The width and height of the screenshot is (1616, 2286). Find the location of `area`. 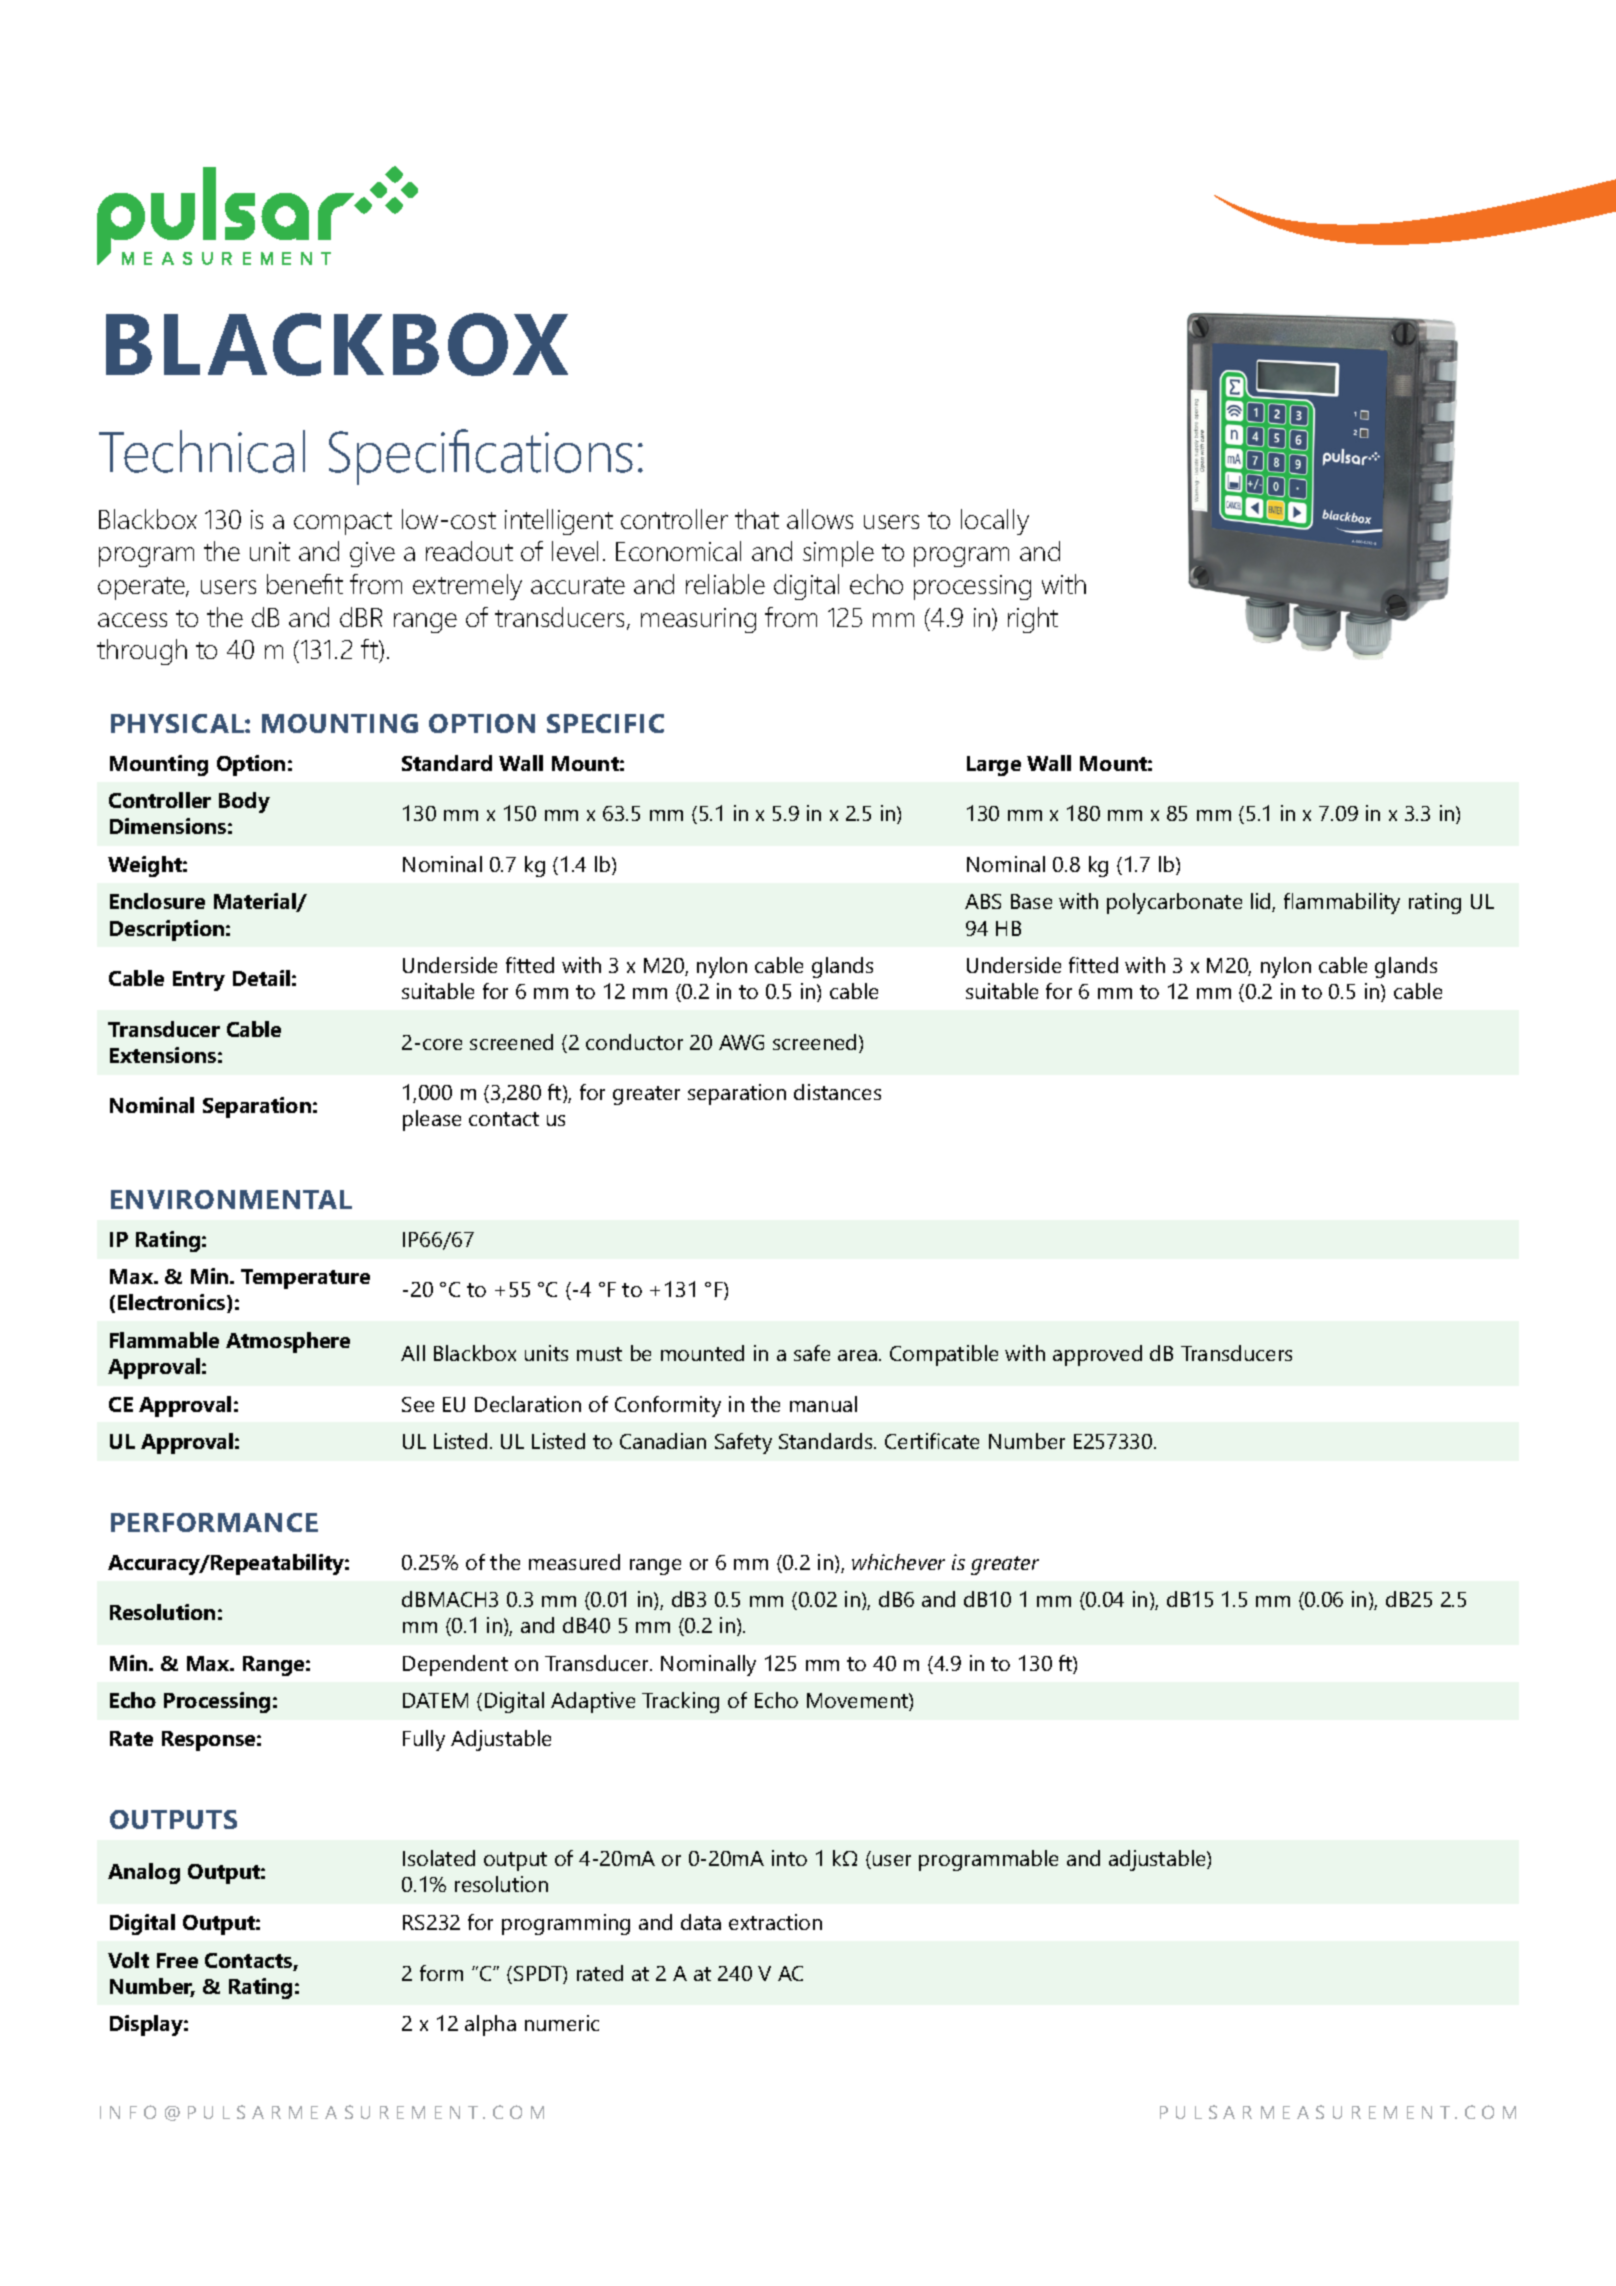

area is located at coordinates (859, 1355).
